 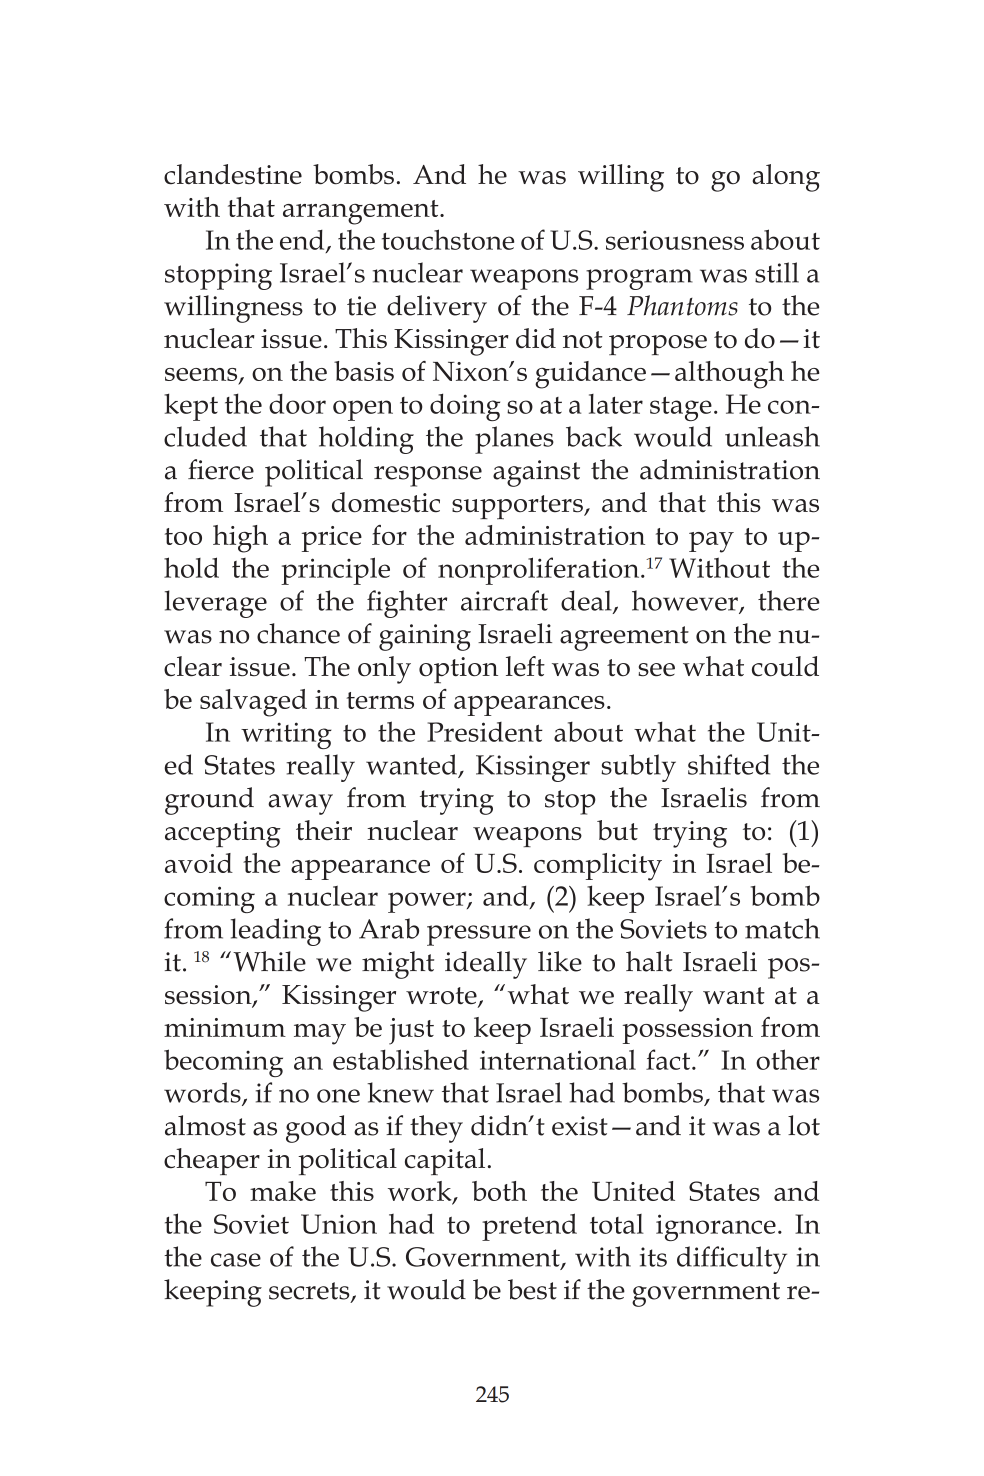 I want to click on clandestine, so click(x=233, y=174).
